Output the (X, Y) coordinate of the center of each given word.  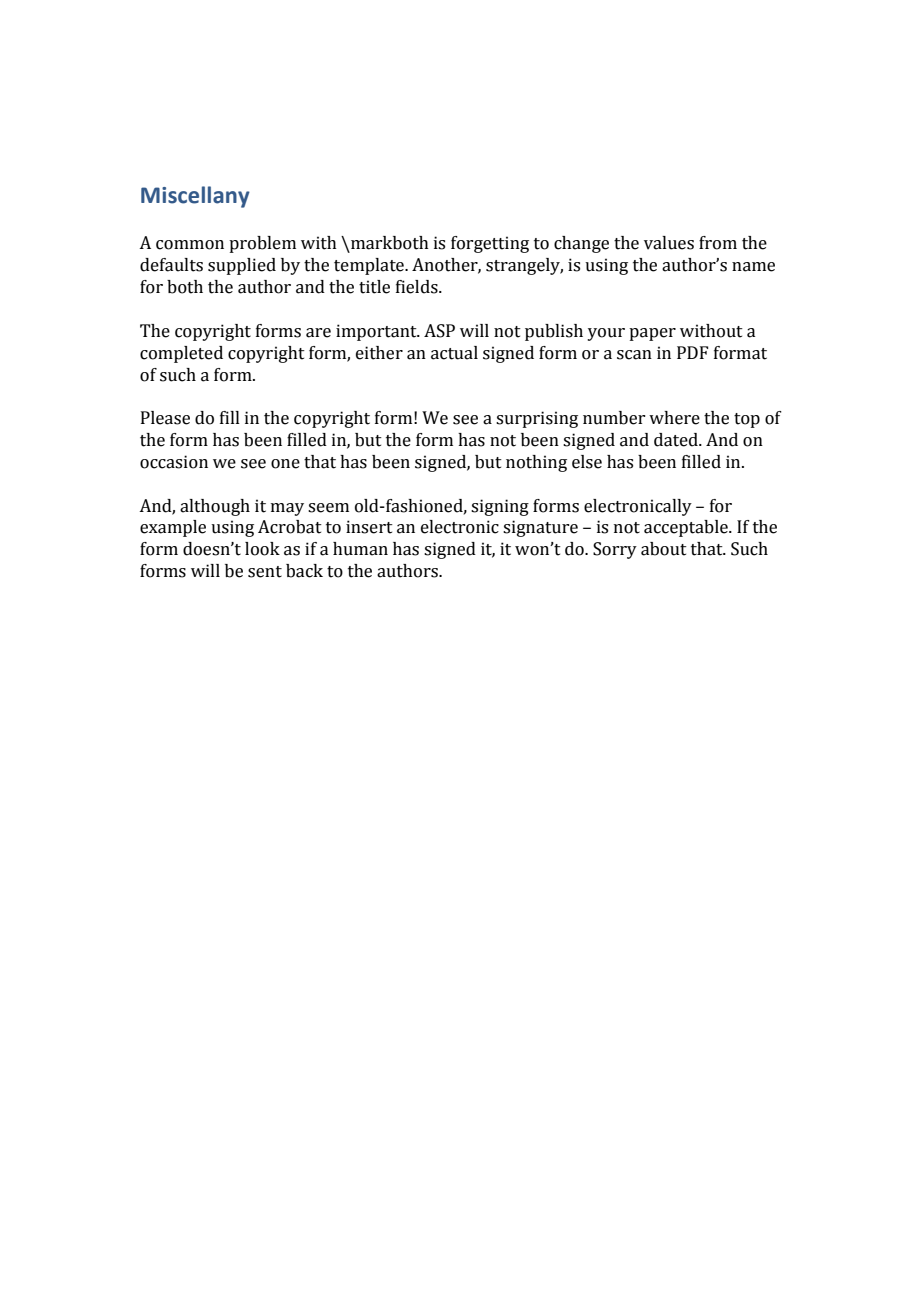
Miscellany (195, 197)
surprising (537, 419)
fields (418, 287)
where (674, 418)
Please (165, 418)
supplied (242, 266)
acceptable (687, 528)
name (753, 267)
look (262, 549)
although (215, 507)
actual (454, 353)
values (669, 243)
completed (181, 354)
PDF (692, 352)
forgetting (490, 244)
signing (500, 507)
